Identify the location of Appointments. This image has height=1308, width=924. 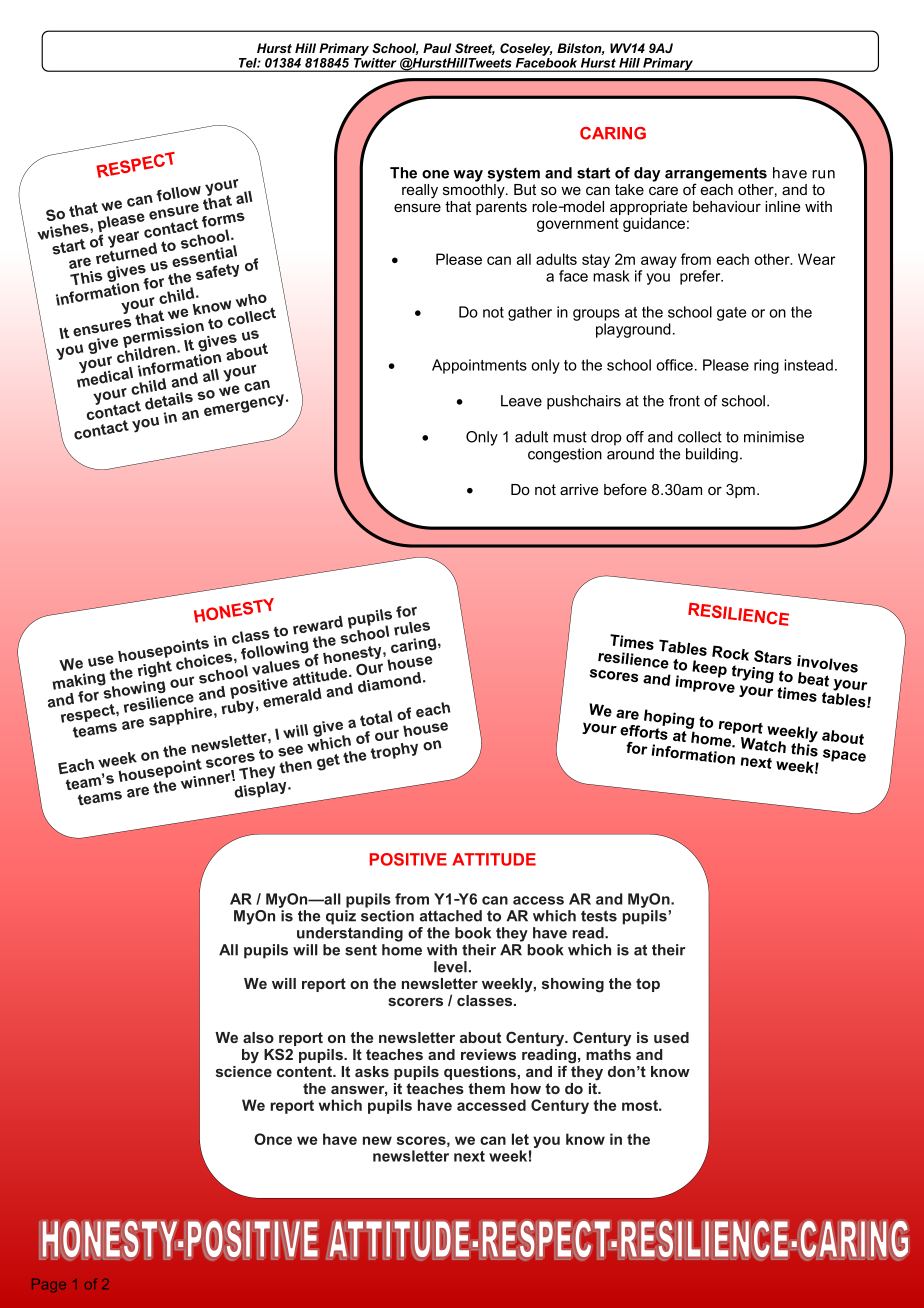
(479, 366).
